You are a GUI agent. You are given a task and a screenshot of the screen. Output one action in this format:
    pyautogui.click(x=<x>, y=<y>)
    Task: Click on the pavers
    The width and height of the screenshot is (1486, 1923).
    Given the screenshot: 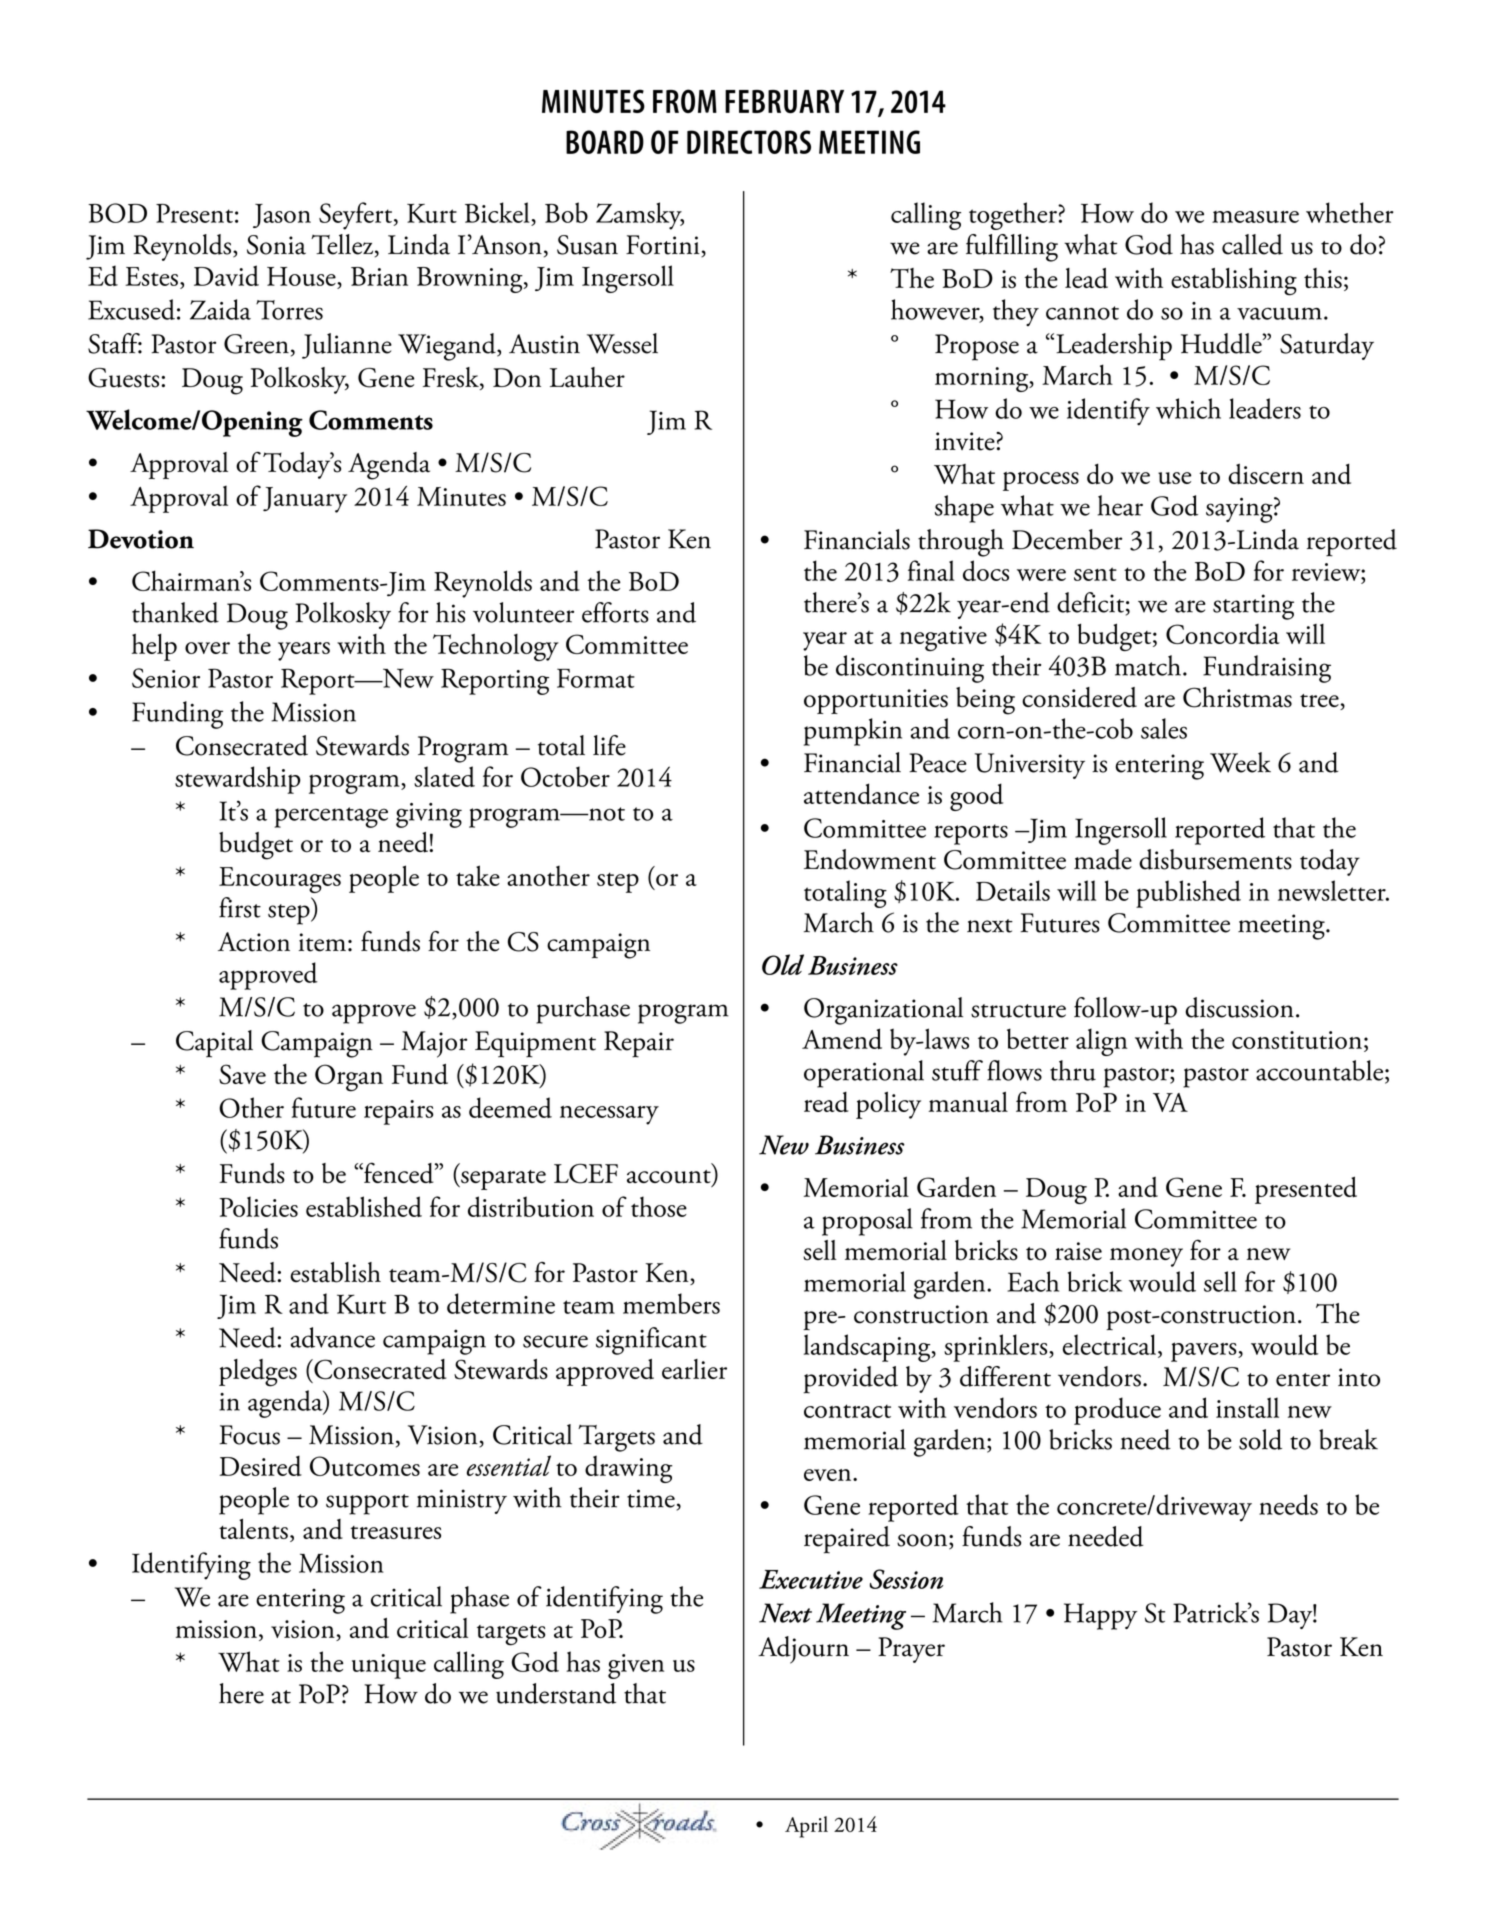 What is the action you would take?
    pyautogui.click(x=1205, y=1352)
